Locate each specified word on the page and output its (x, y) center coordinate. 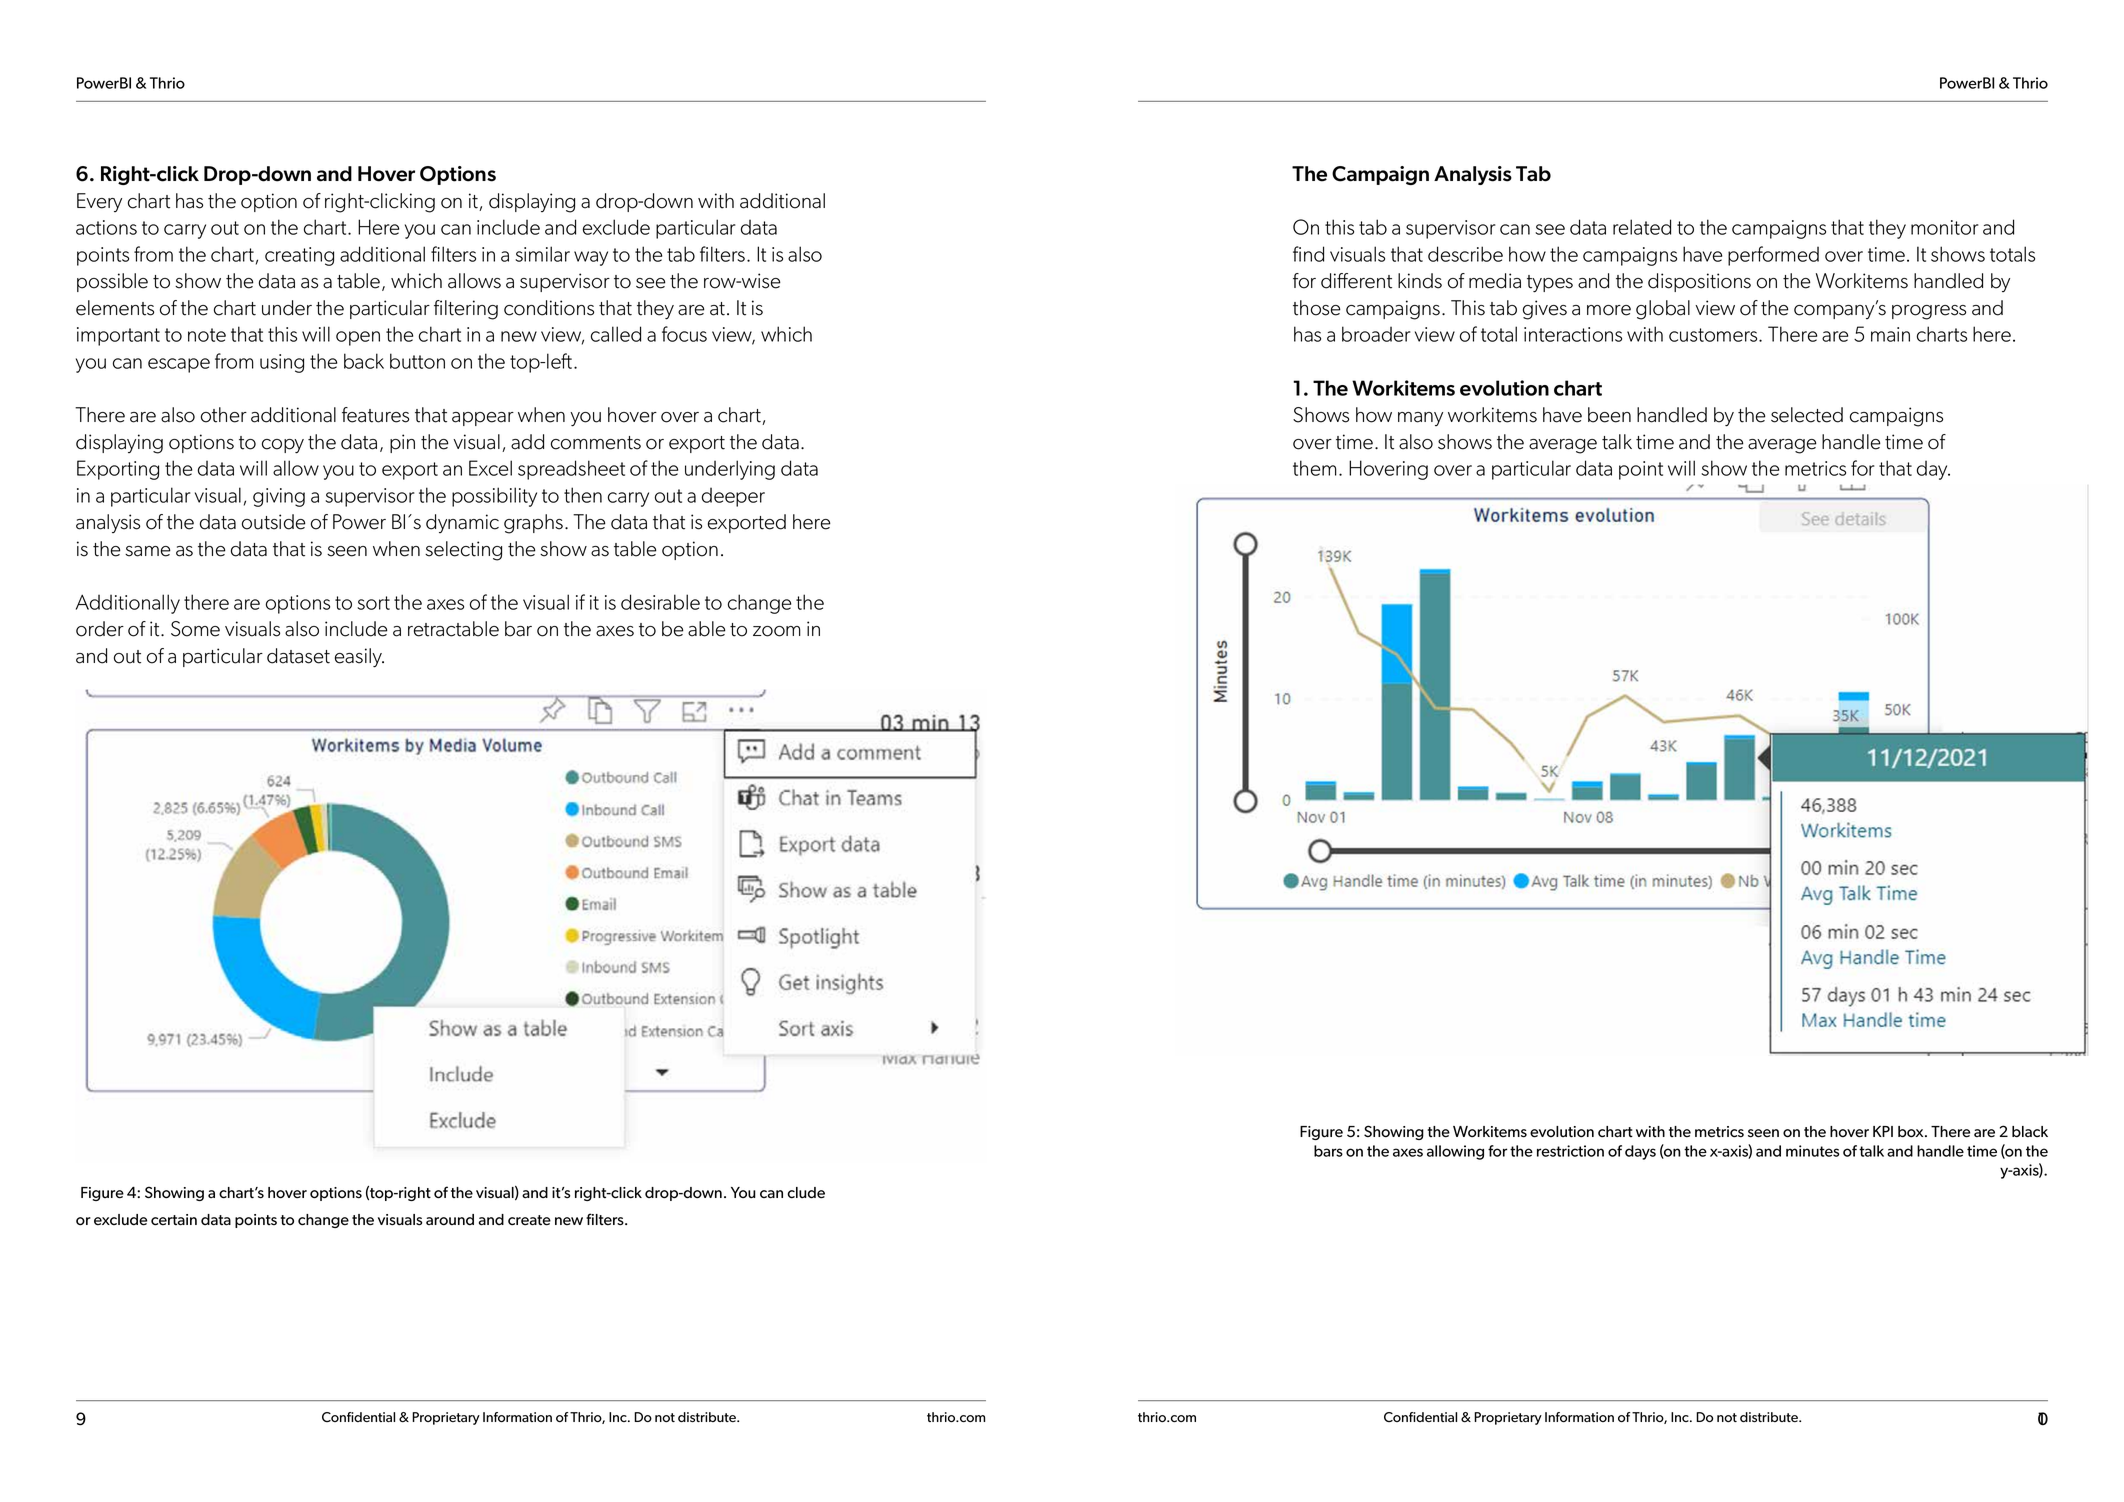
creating (299, 256)
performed (1773, 256)
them (1315, 468)
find (1308, 254)
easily (359, 658)
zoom (777, 631)
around (450, 1220)
